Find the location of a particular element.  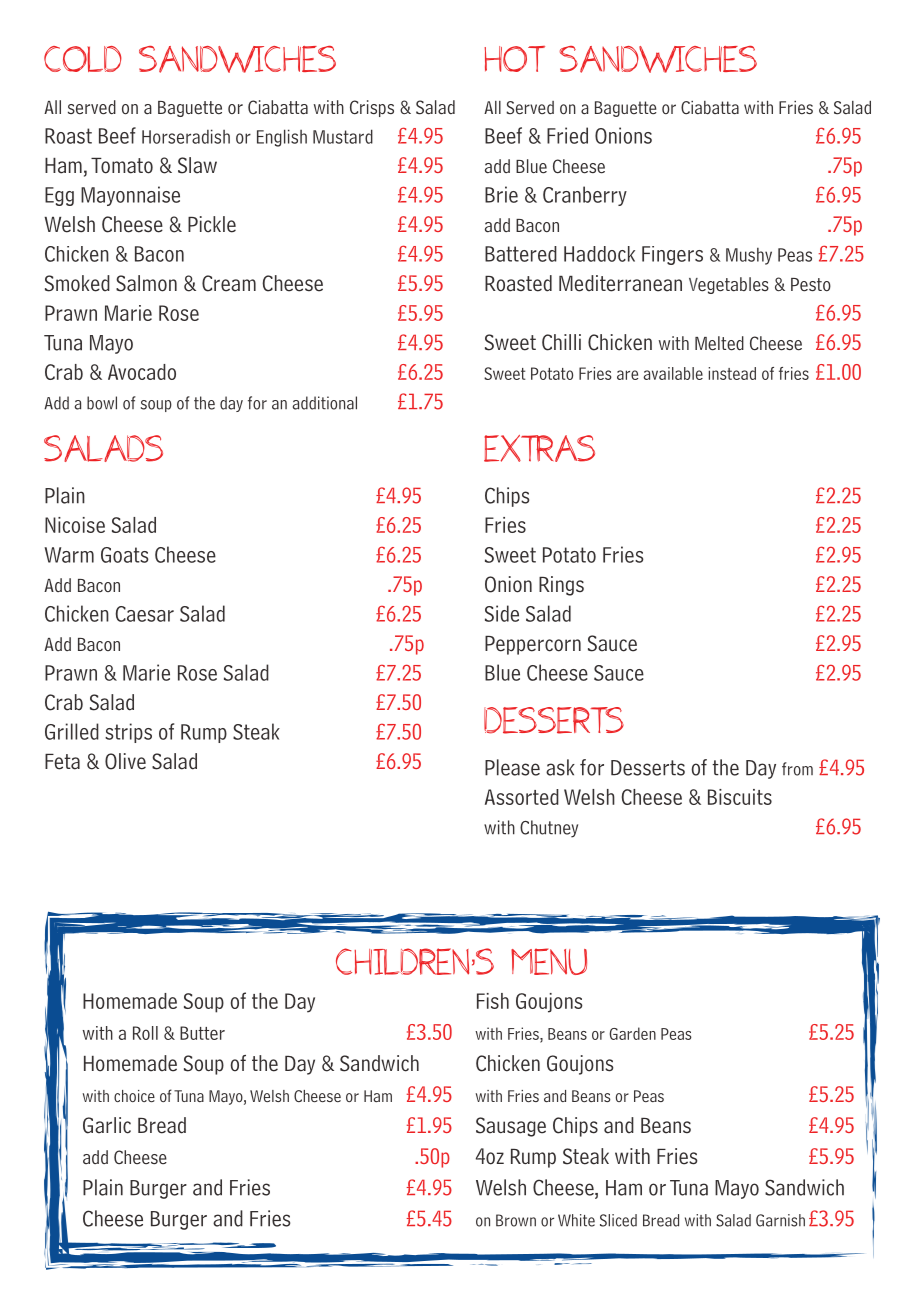

Crisps is located at coordinates (372, 108).
